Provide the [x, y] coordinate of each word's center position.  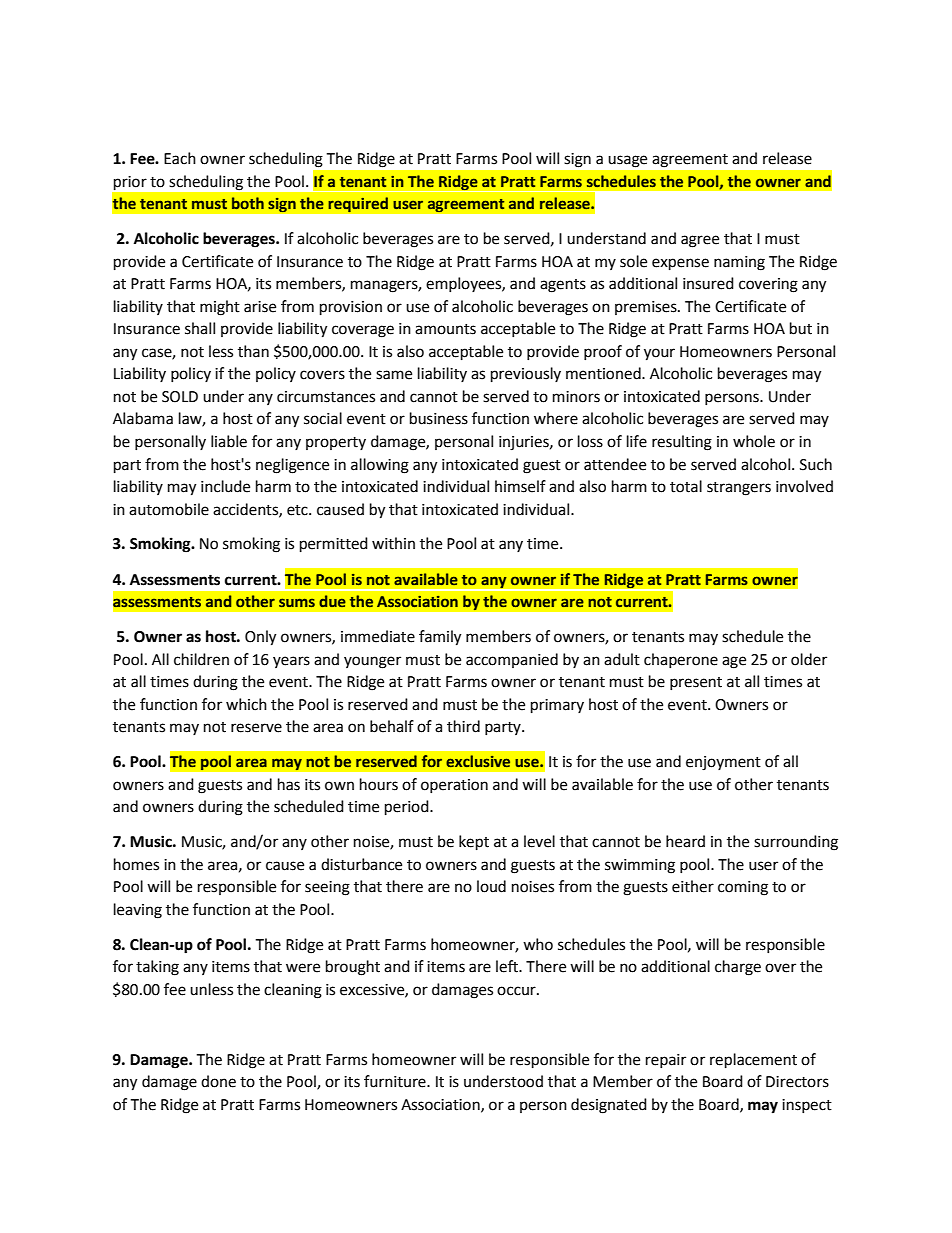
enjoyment [723, 763]
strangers [739, 489]
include [225, 486]
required [358, 205]
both [248, 203]
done [218, 1081]
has [289, 784]
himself [520, 486]
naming [739, 263]
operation [454, 786]
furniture [396, 1081]
